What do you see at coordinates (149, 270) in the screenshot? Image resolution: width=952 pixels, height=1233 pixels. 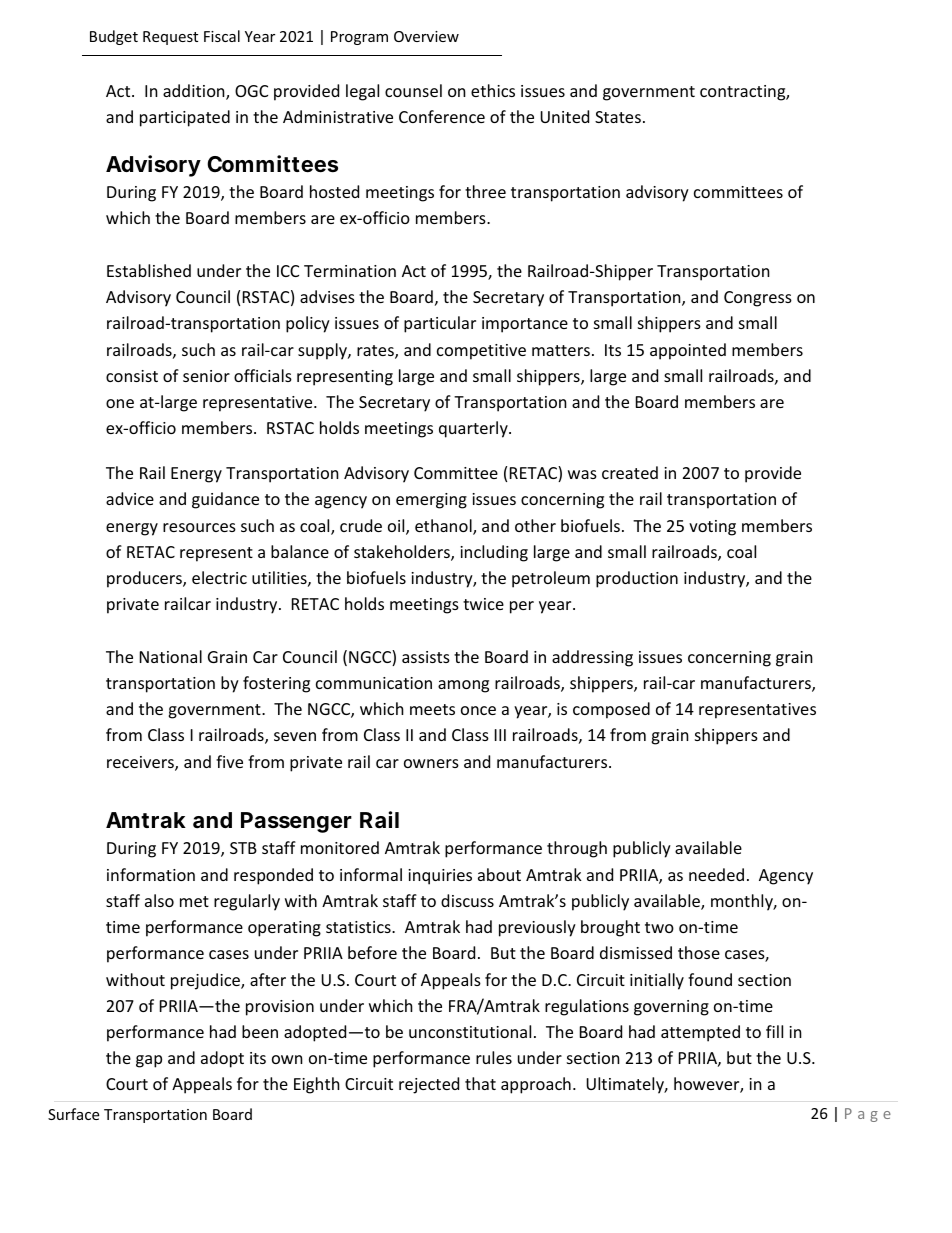 I see `Established` at bounding box center [149, 270].
